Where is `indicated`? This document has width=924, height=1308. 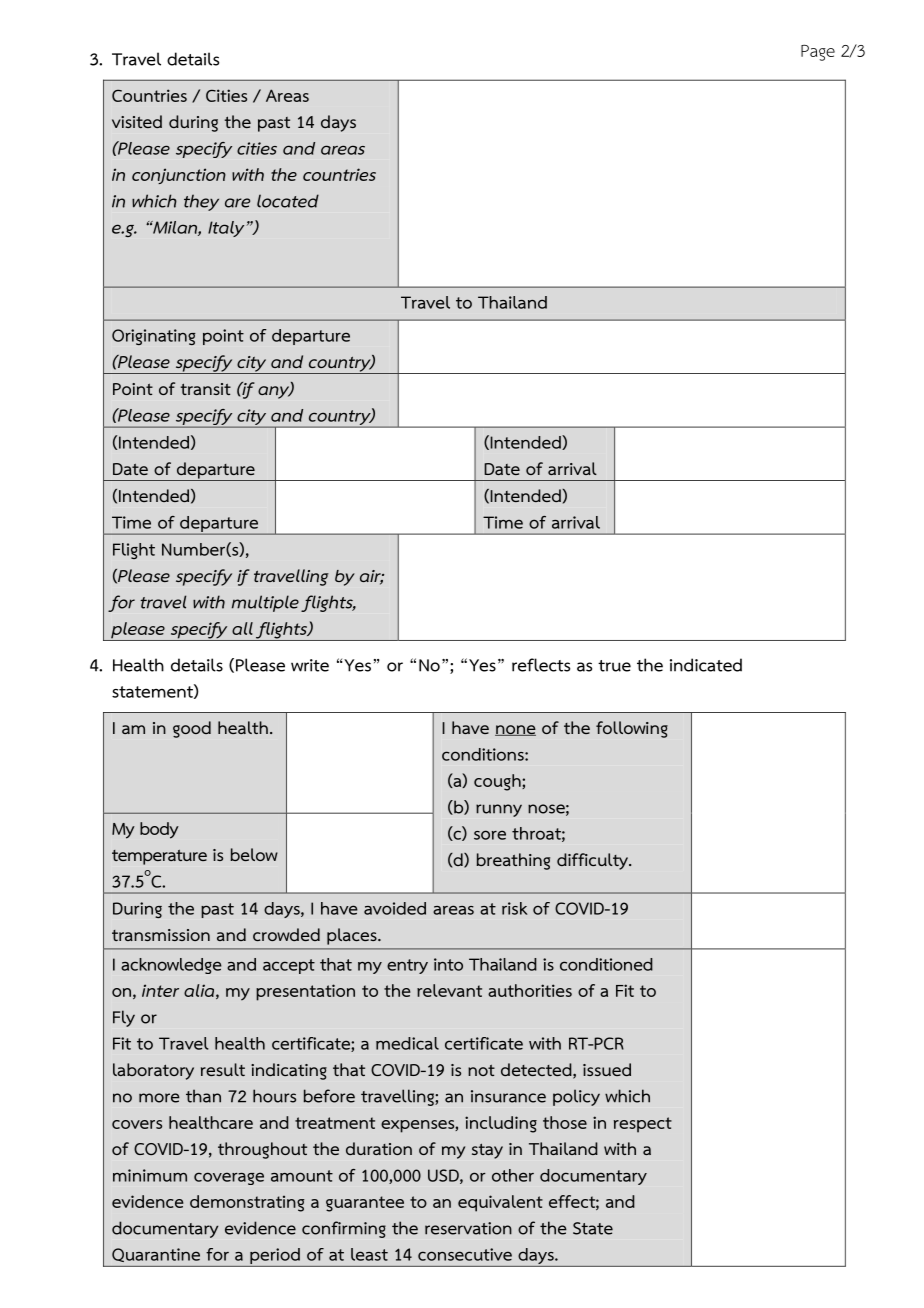 indicated is located at coordinates (706, 665).
